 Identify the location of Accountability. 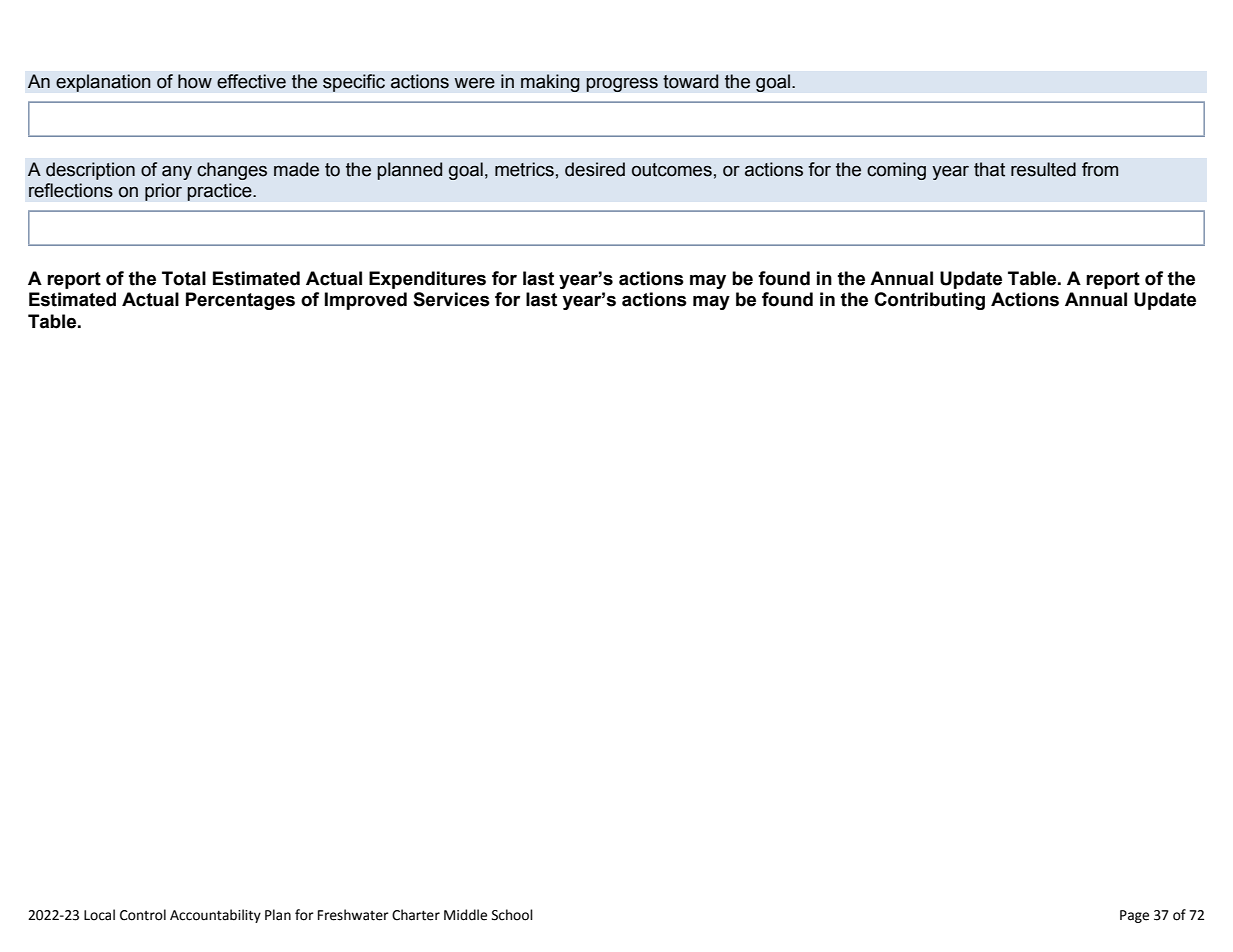
(215, 916).
